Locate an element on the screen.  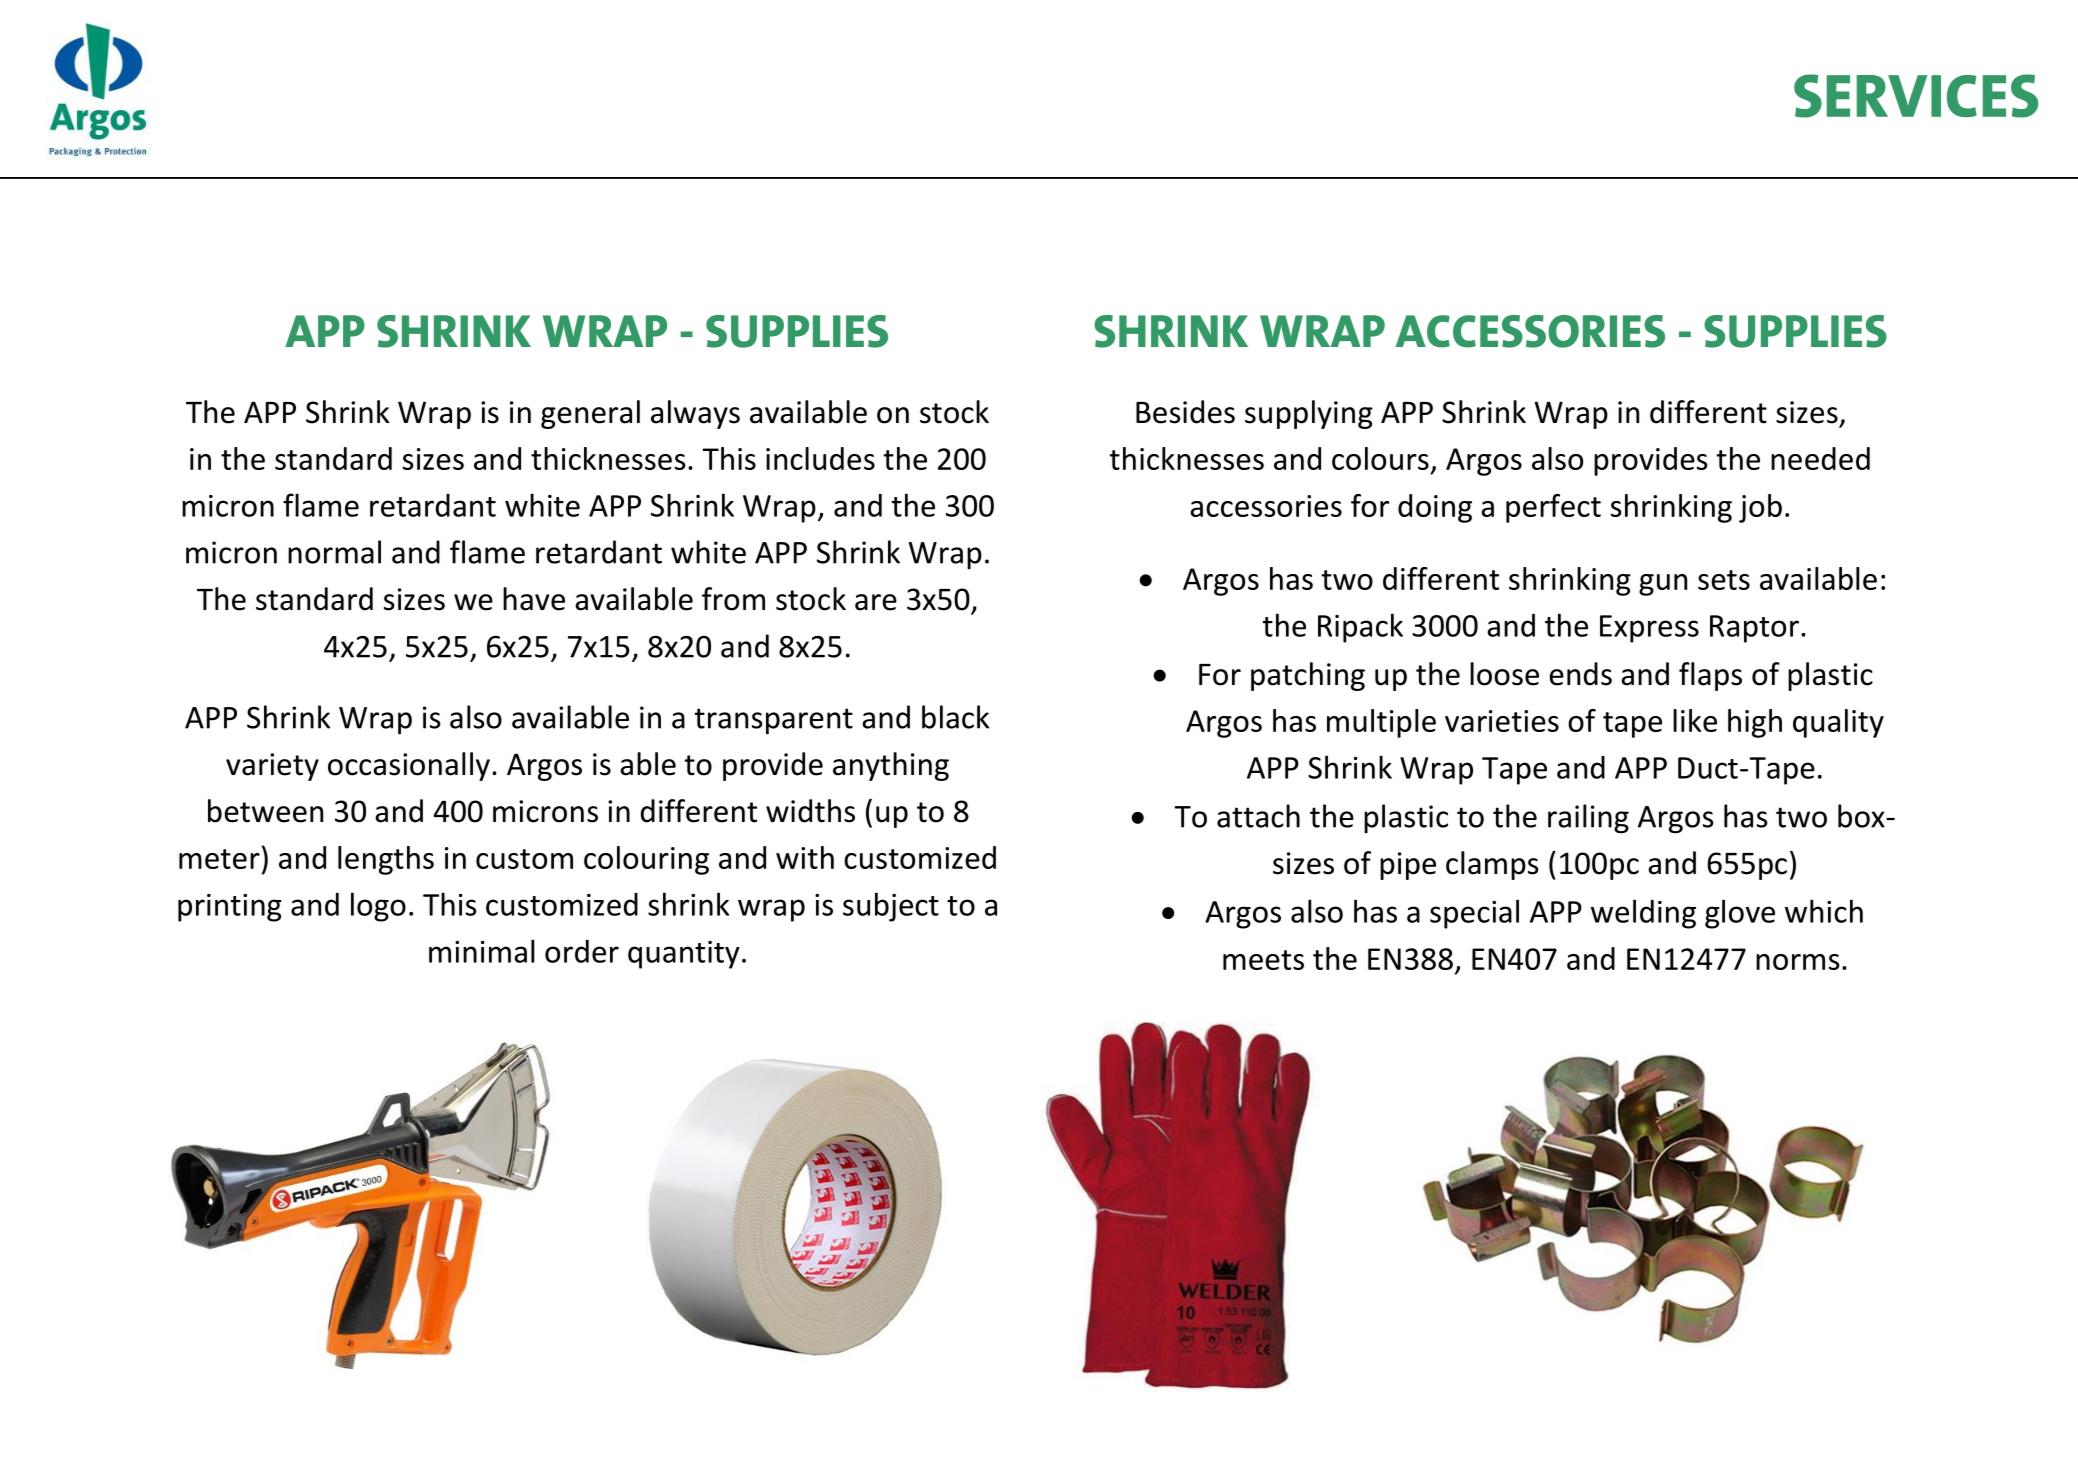
glove is located at coordinates (1740, 914).
